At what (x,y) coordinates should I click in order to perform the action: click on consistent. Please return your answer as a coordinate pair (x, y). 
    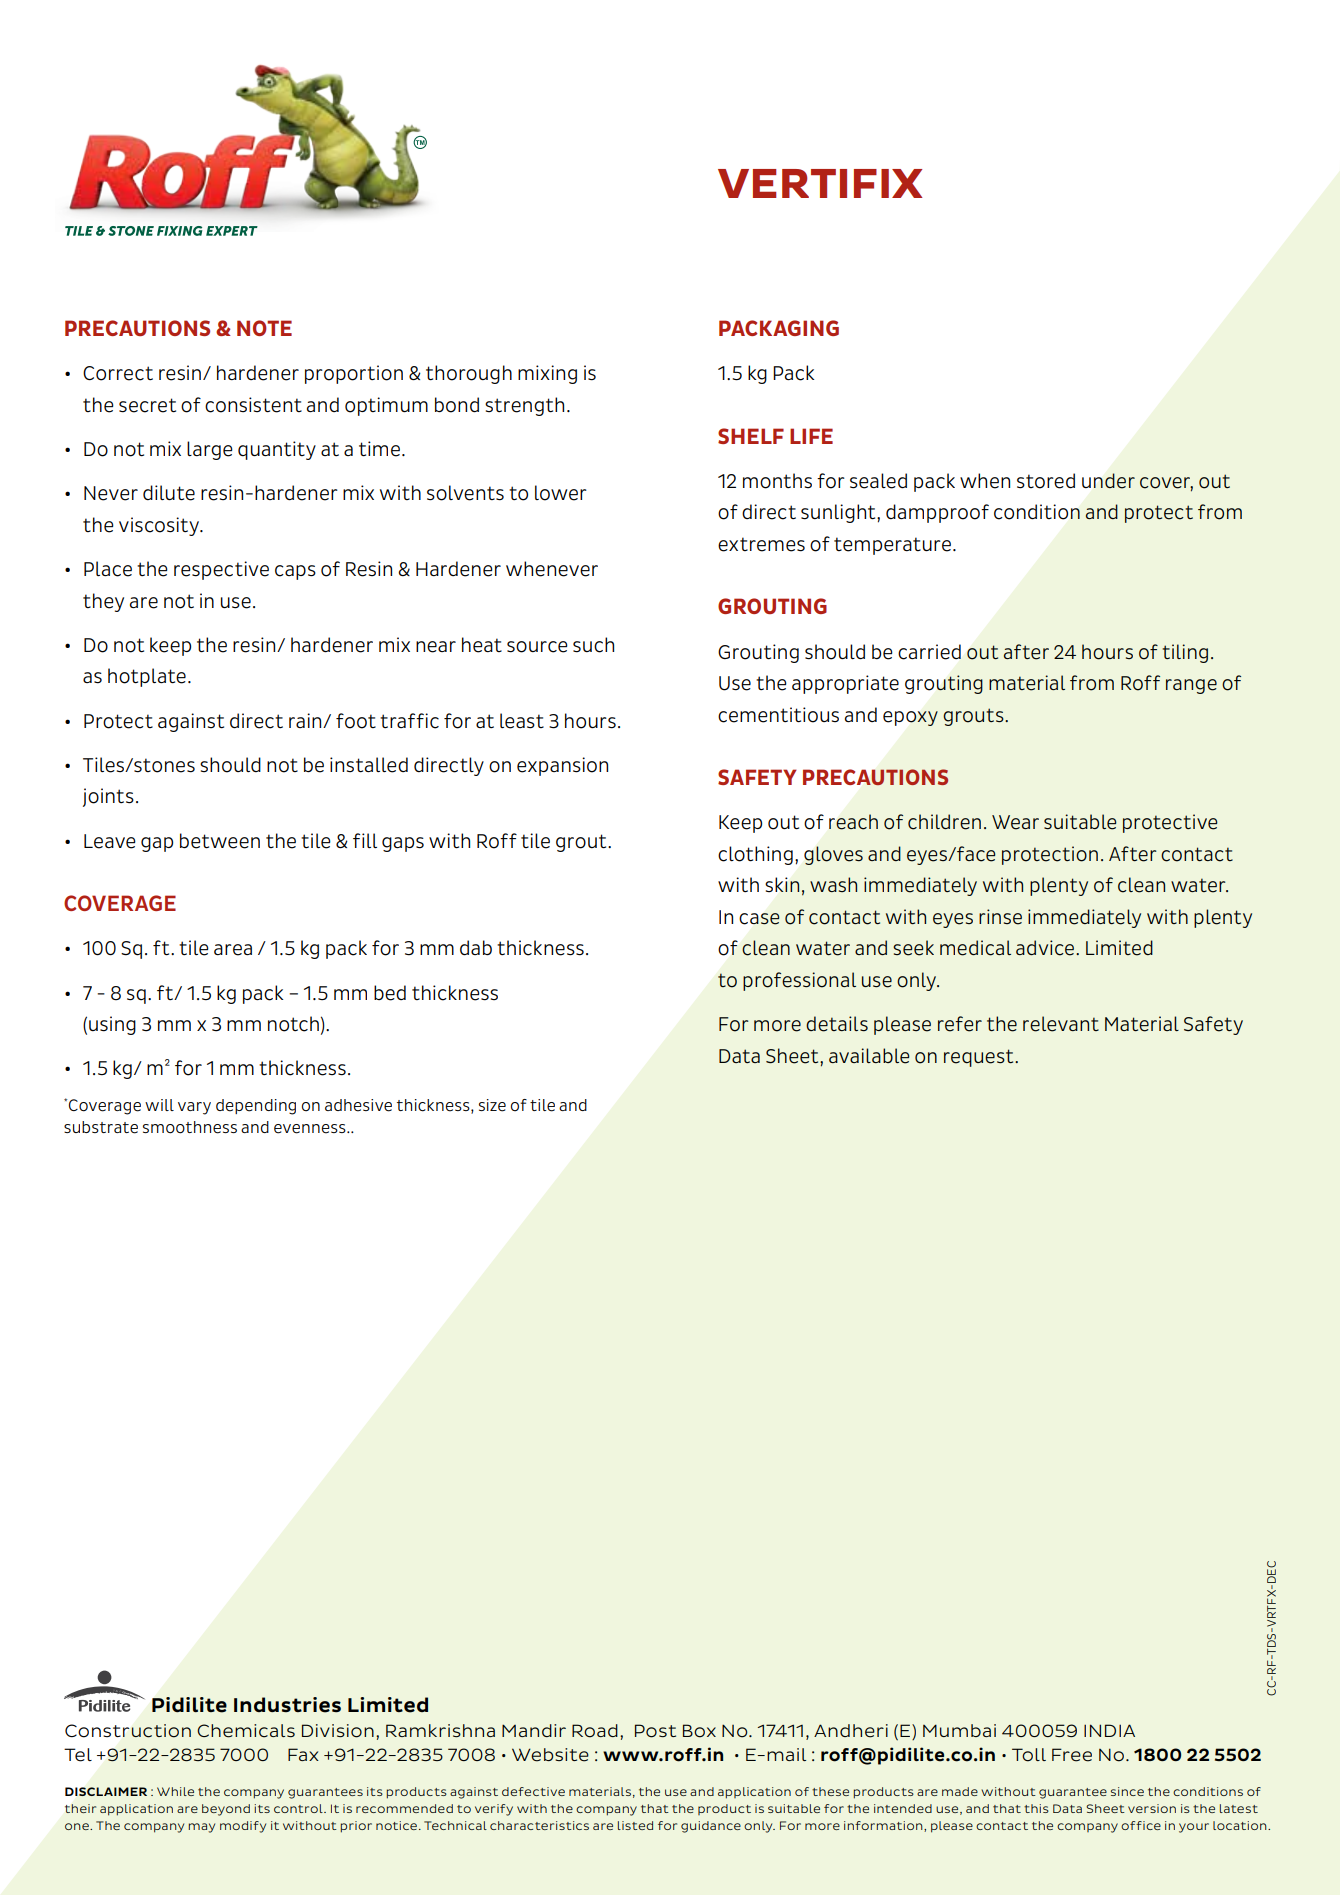
    Looking at the image, I should click on (253, 405).
